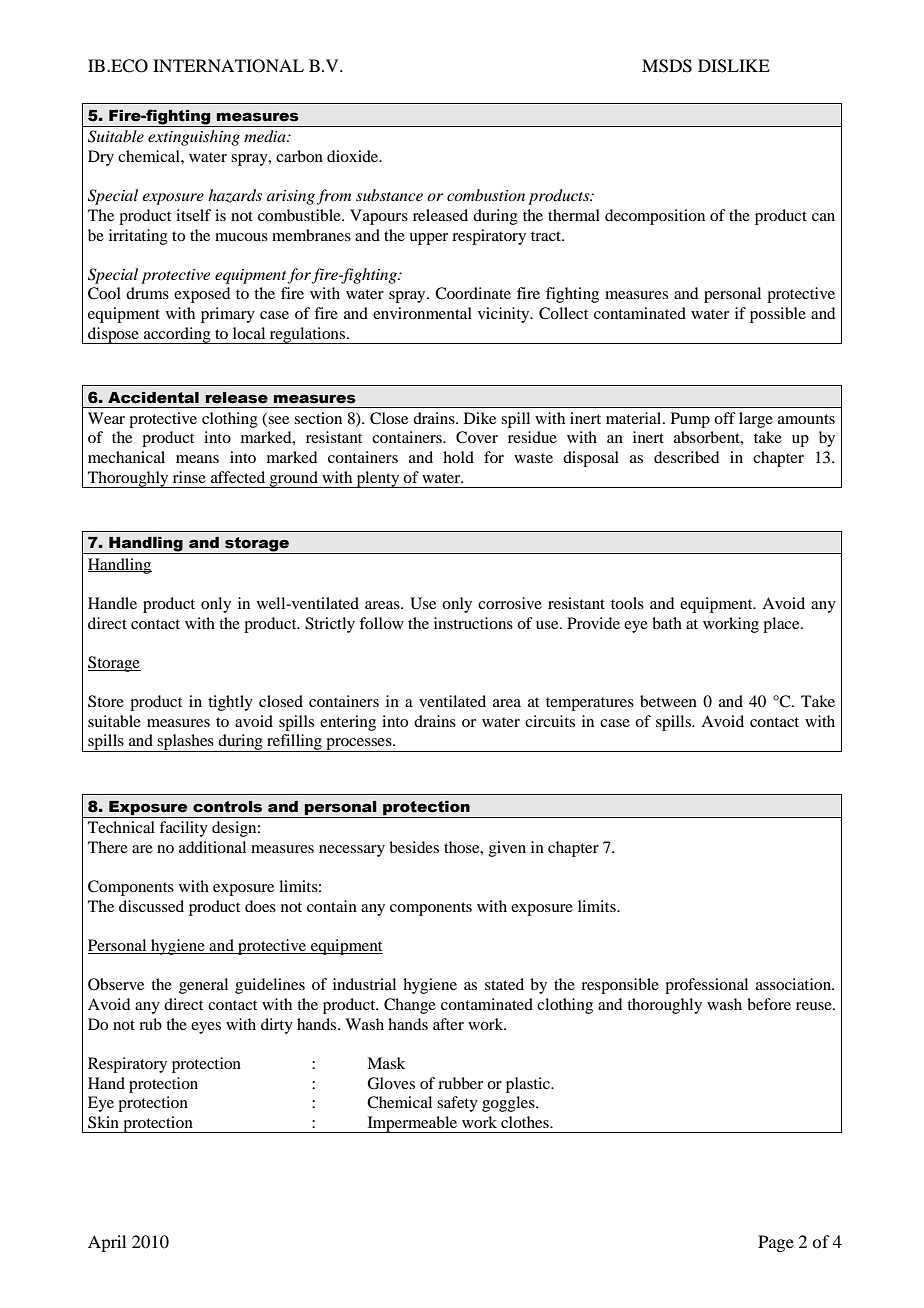 The image size is (924, 1308). I want to click on Impermeable, so click(412, 1124).
